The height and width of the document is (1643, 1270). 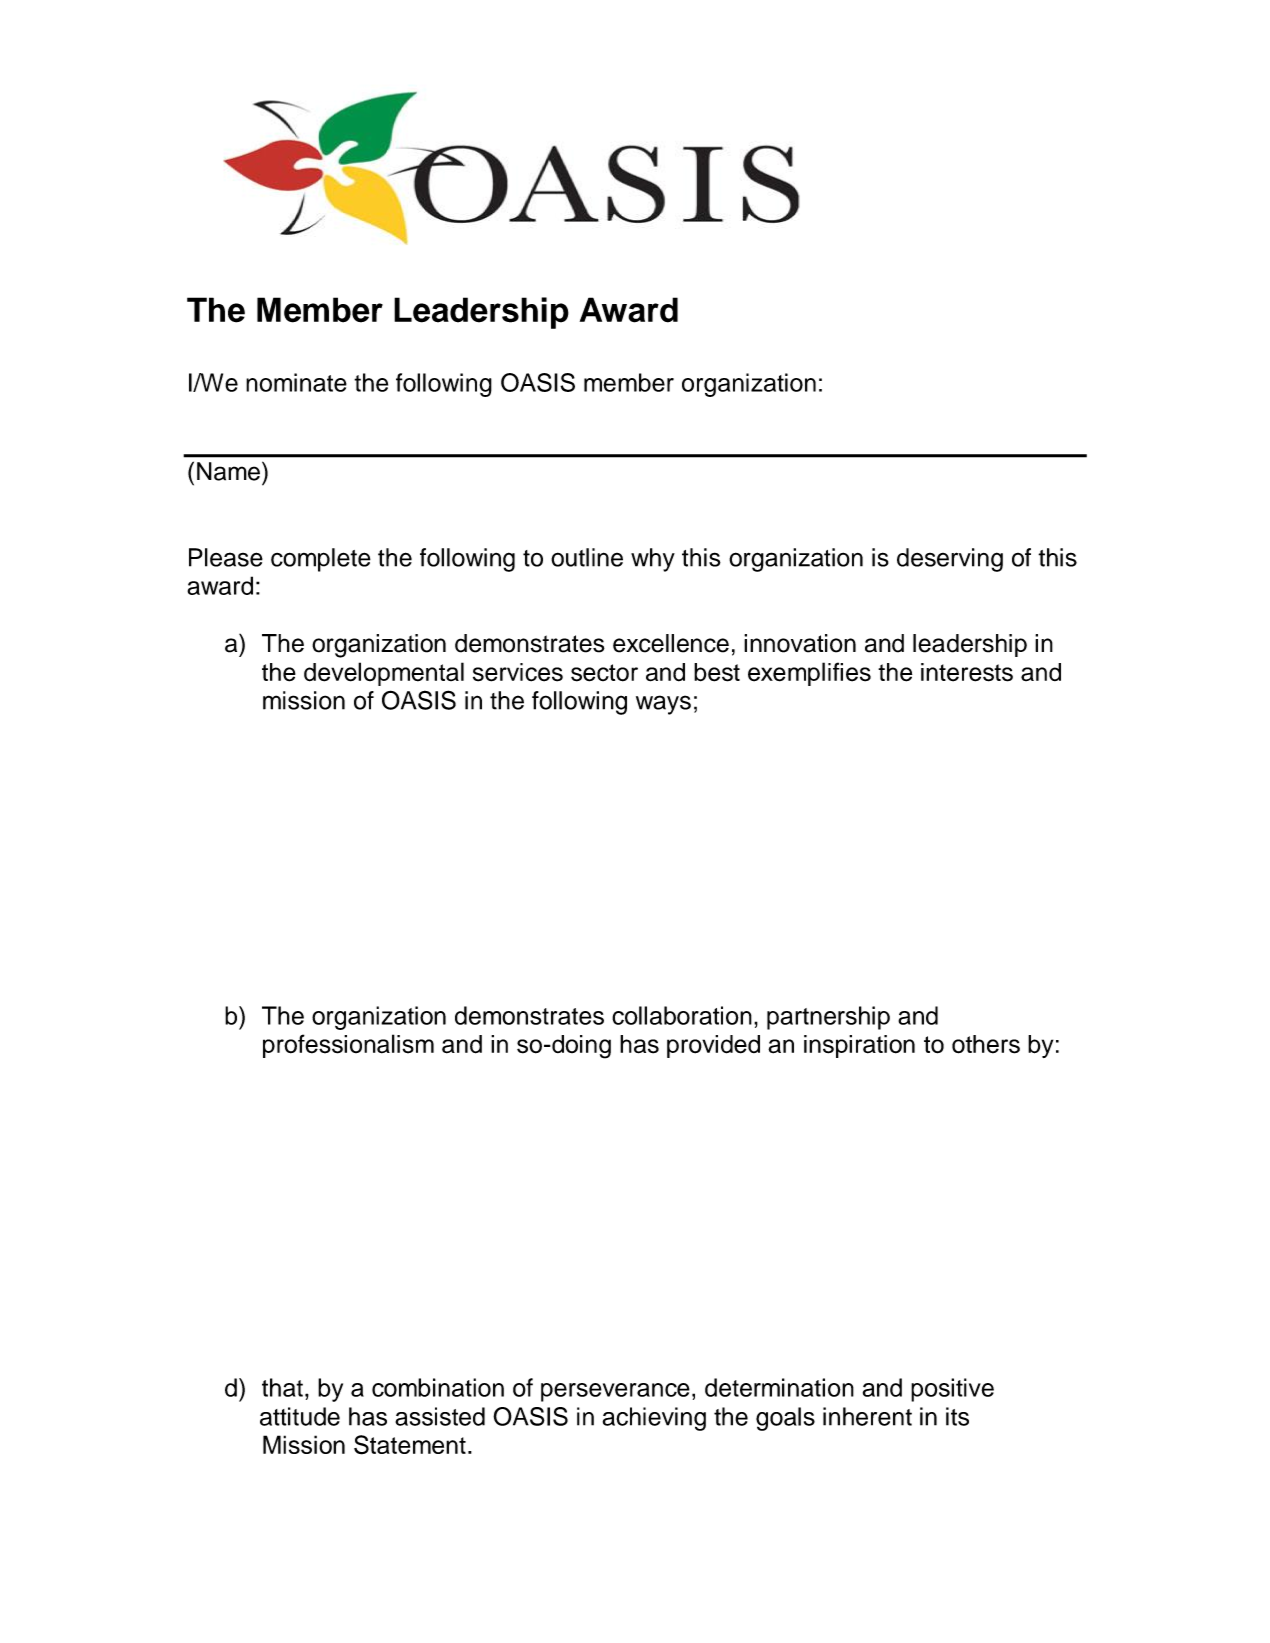 I want to click on attitude, so click(x=300, y=1416).
